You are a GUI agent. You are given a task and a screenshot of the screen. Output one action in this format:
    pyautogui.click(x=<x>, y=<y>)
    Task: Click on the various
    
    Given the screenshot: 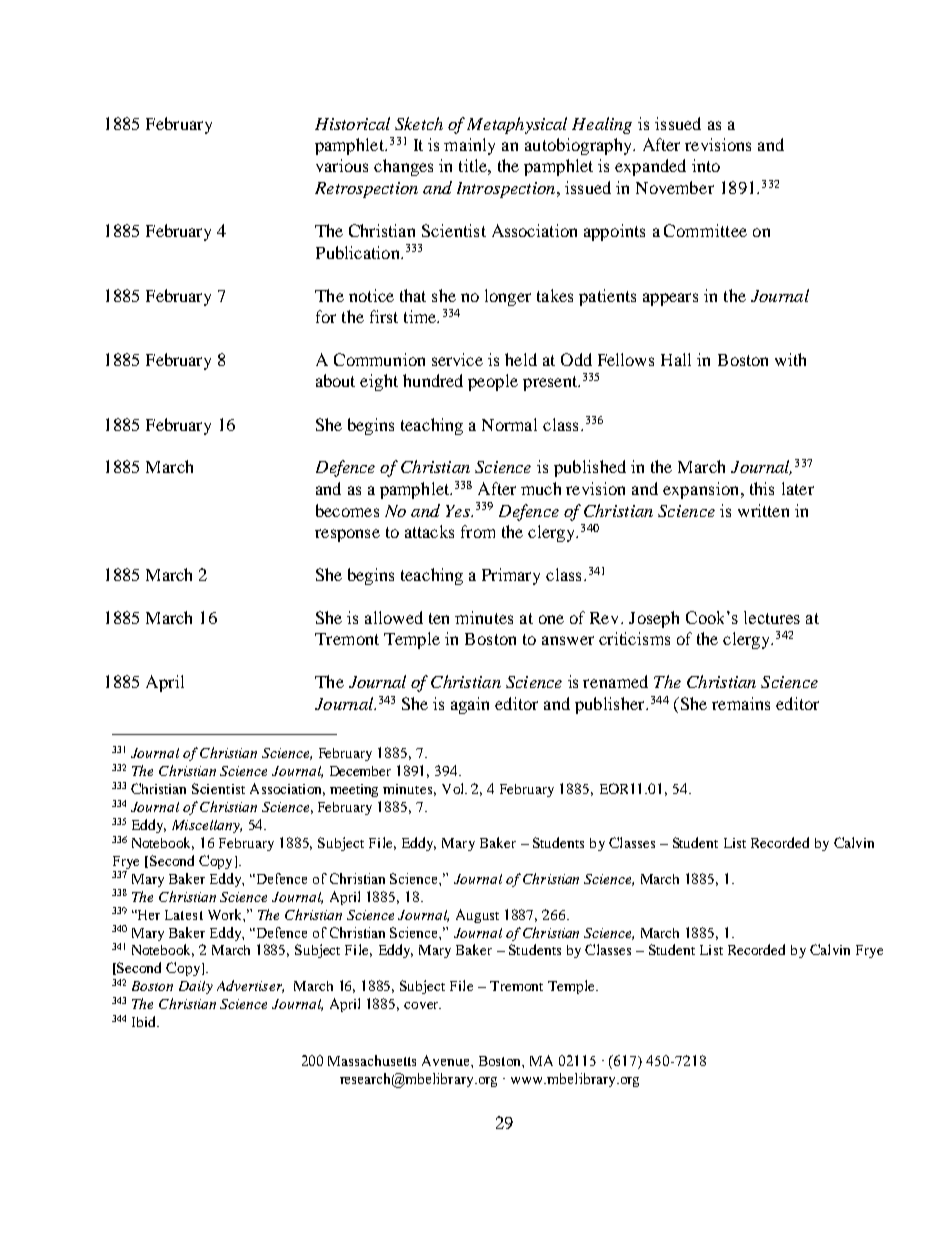 What is the action you would take?
    pyautogui.click(x=342, y=165)
